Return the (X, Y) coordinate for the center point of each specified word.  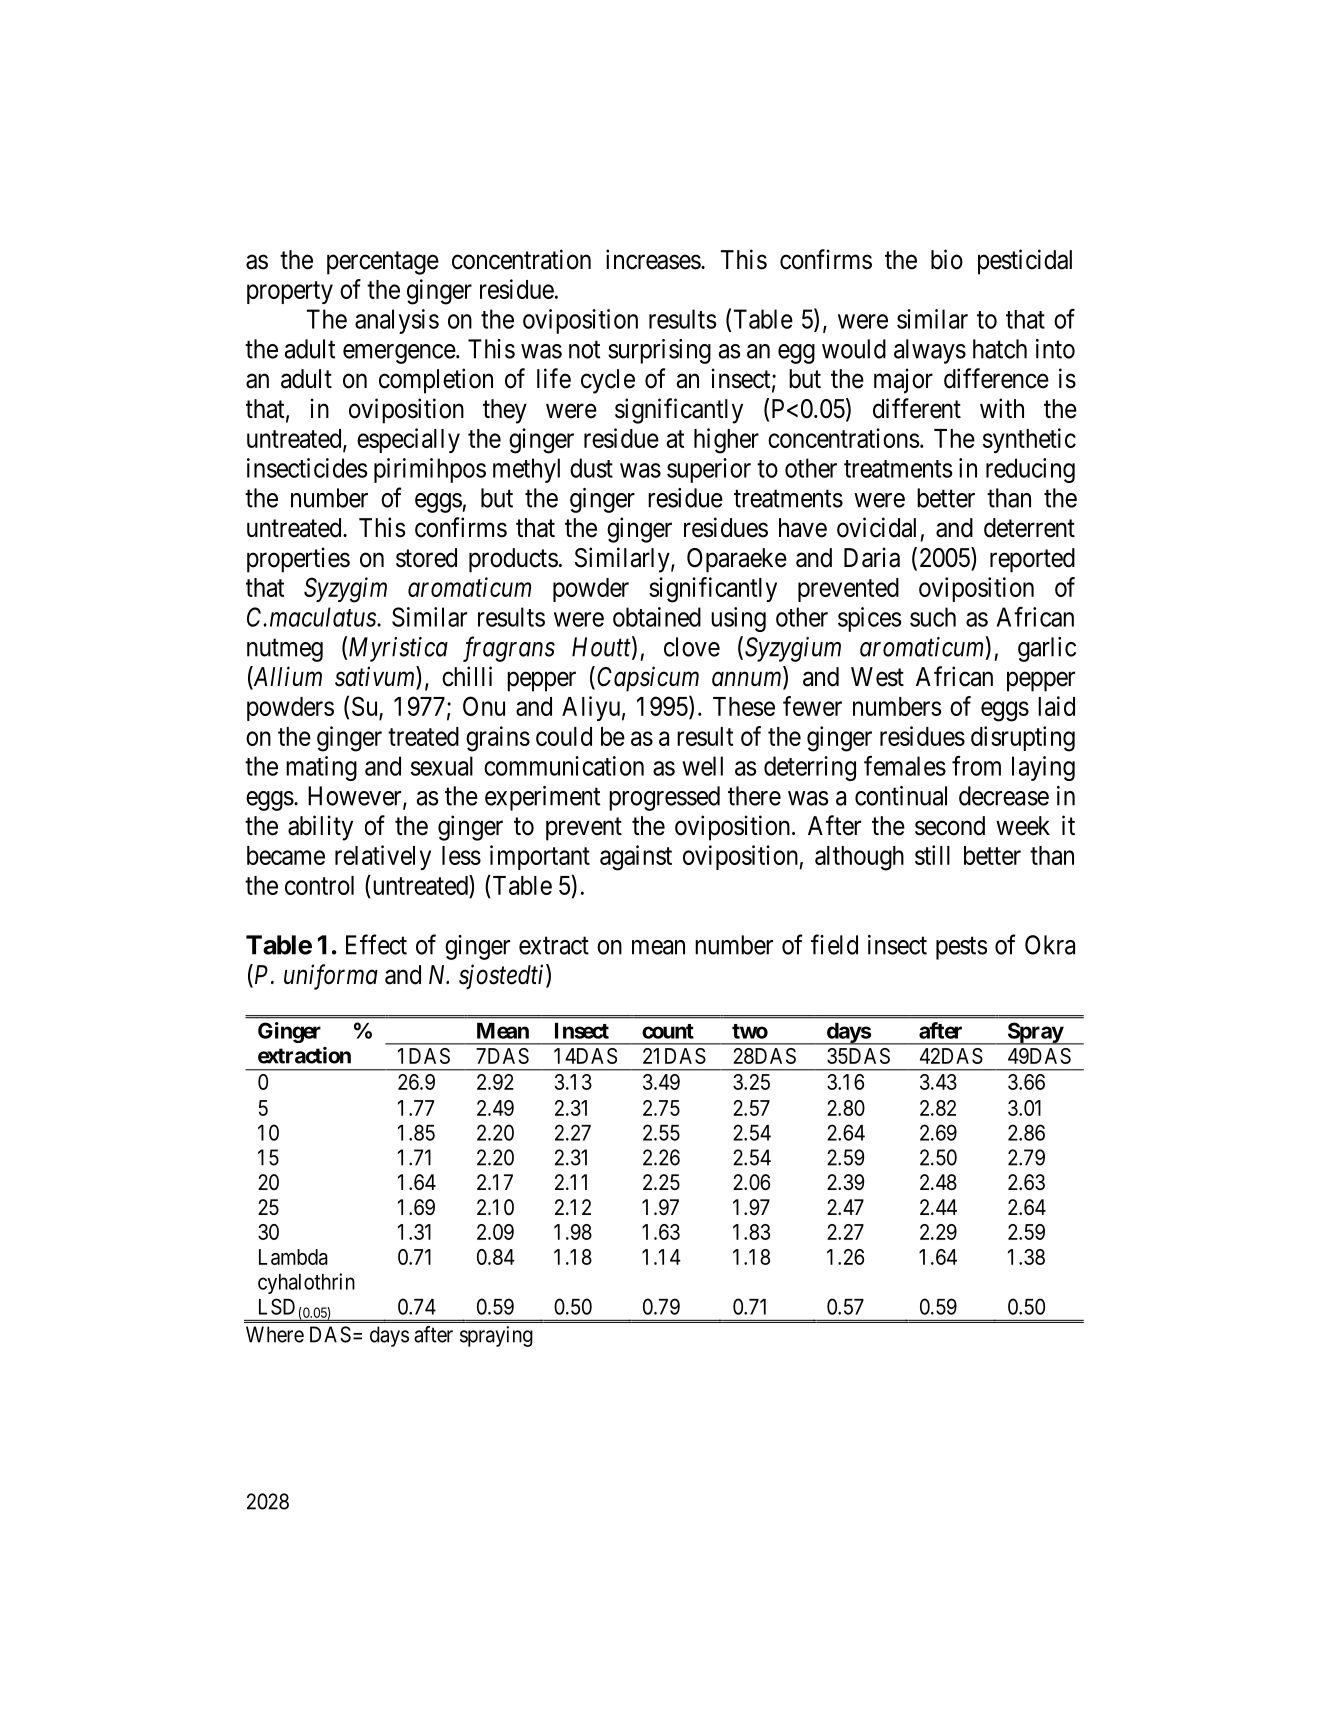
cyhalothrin (306, 1283)
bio (947, 259)
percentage (383, 263)
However (356, 797)
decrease (1004, 796)
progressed (664, 798)
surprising (659, 351)
